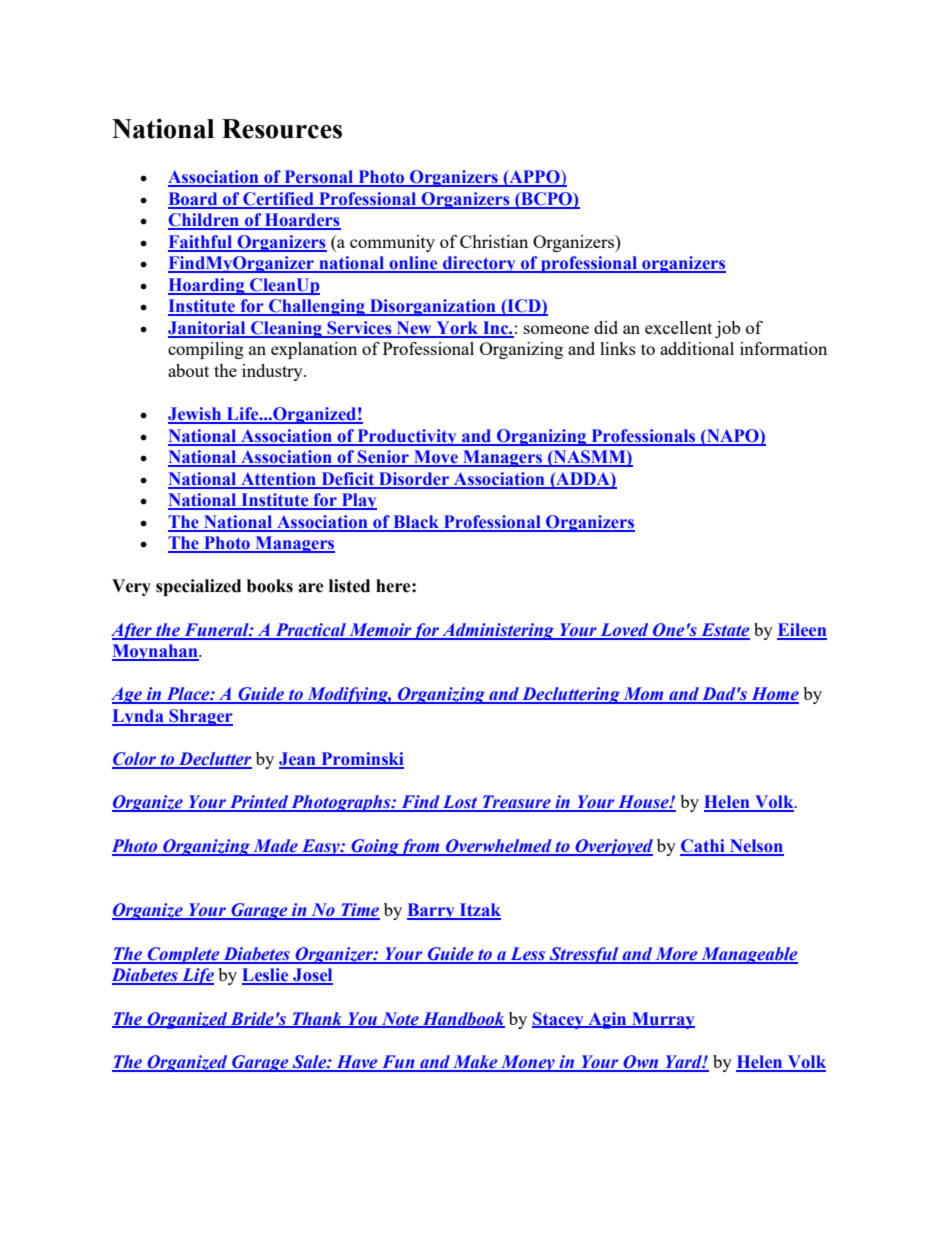 The width and height of the image is (952, 1233). I want to click on Mom, so click(643, 695).
